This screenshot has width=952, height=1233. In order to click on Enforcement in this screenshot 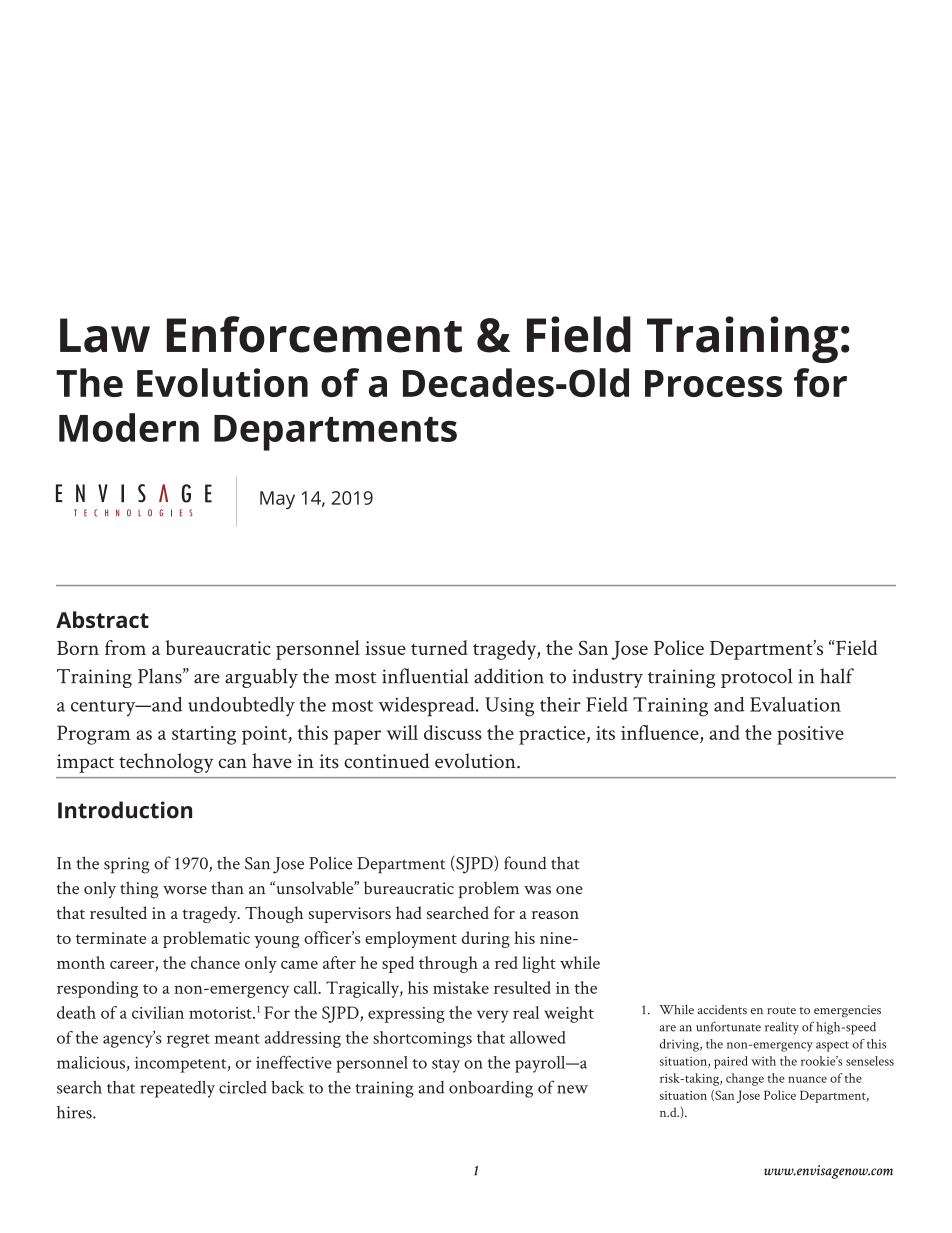, I will do `click(314, 334)`.
